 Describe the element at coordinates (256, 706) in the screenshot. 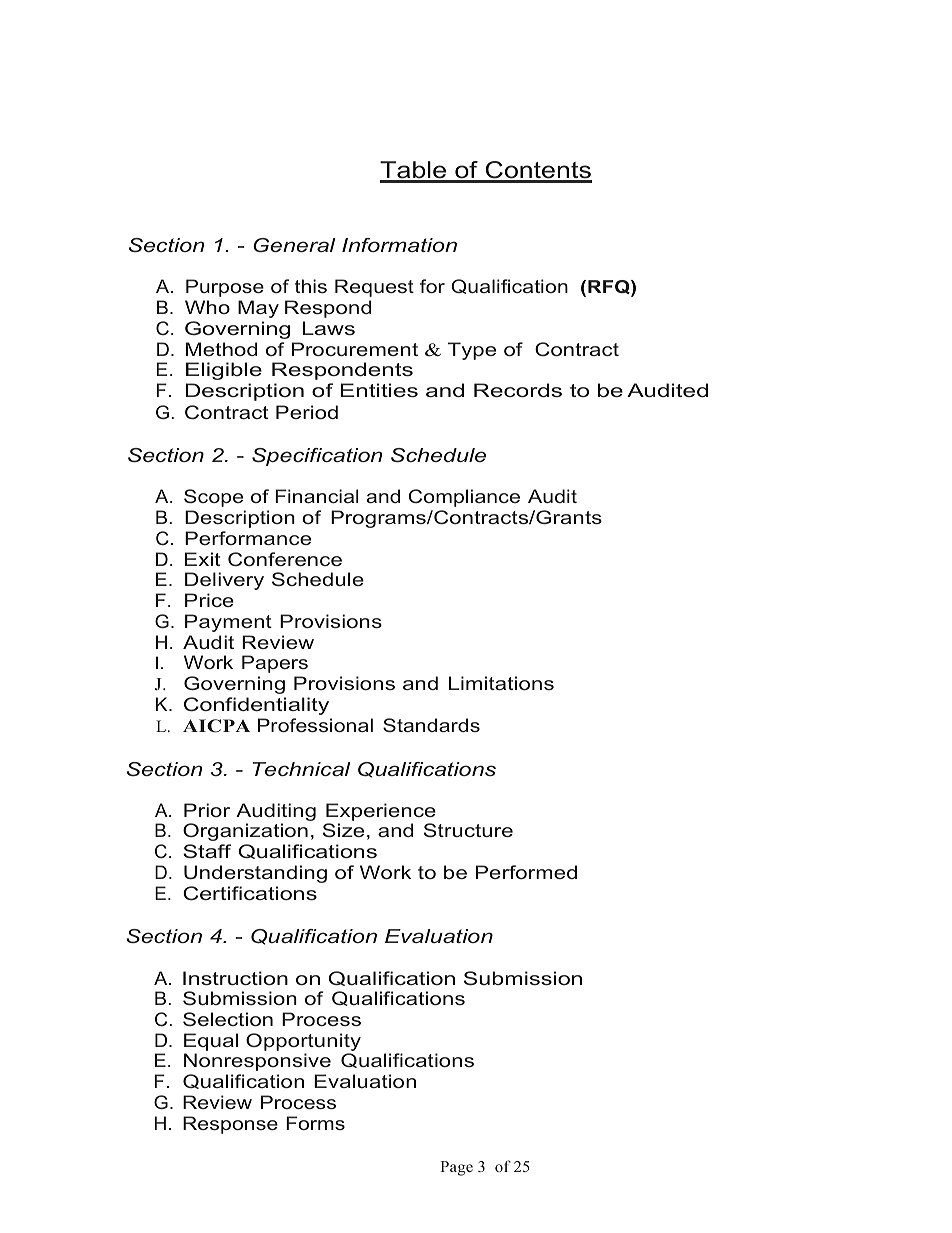

I see `Confidentiality` at that location.
